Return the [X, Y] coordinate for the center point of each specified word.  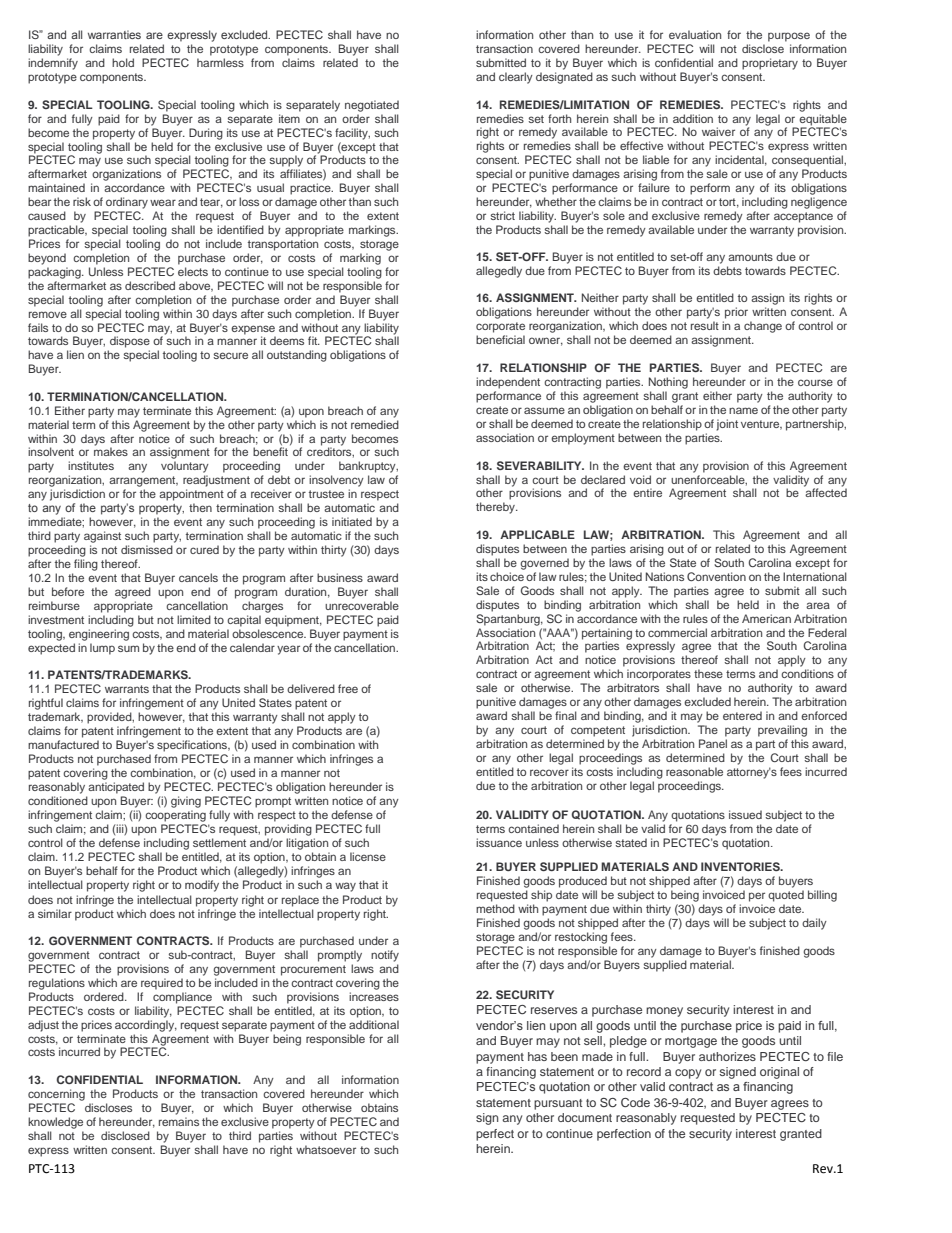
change [763, 327]
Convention [716, 576]
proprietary [770, 64]
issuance [499, 842]
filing [86, 565]
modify [202, 886]
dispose [130, 342]
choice [507, 576]
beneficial [500, 339]
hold [123, 62]
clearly [516, 78]
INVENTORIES [741, 866]
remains [179, 1121]
